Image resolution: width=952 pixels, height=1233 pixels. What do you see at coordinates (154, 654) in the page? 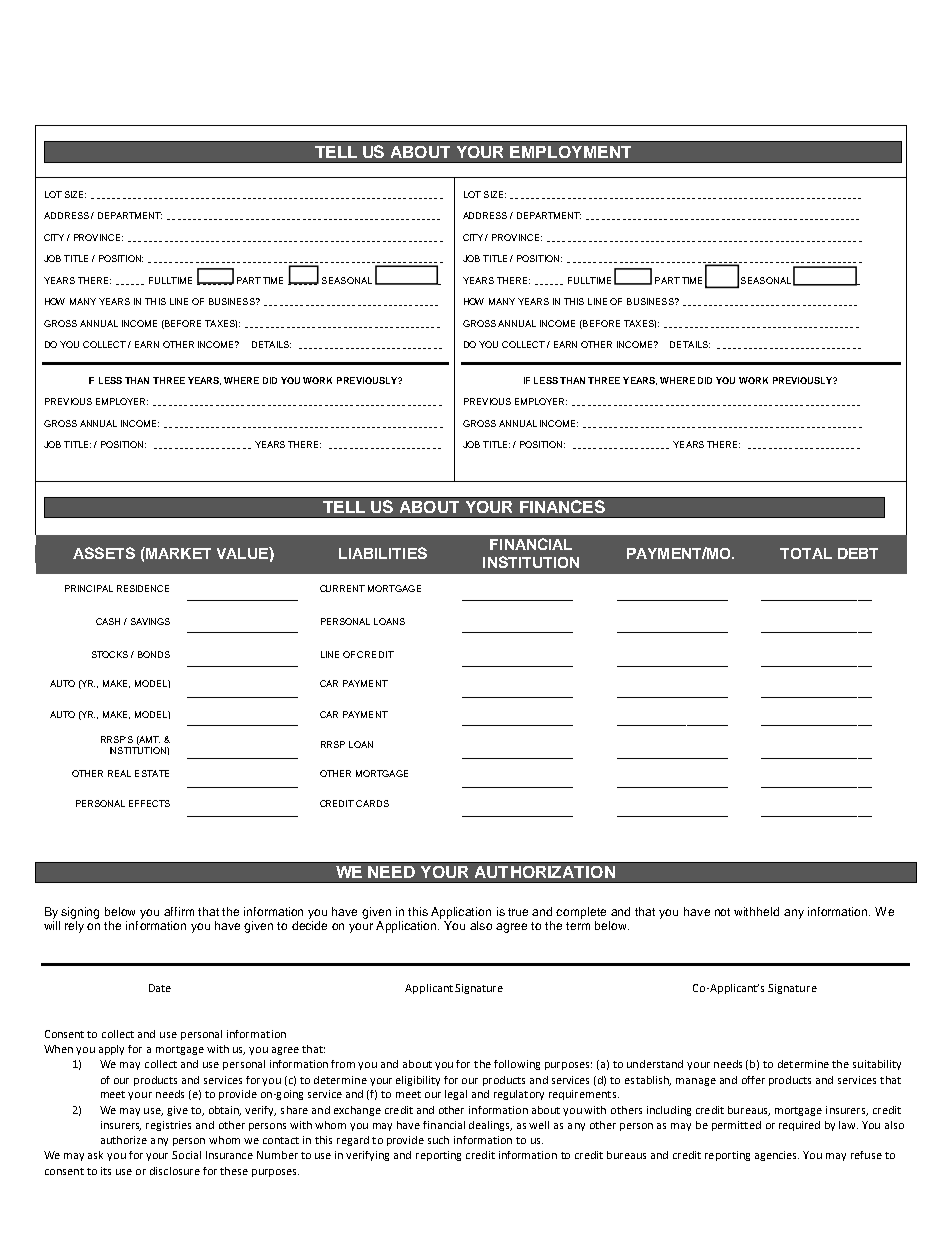
I see `BONDS` at bounding box center [154, 654].
